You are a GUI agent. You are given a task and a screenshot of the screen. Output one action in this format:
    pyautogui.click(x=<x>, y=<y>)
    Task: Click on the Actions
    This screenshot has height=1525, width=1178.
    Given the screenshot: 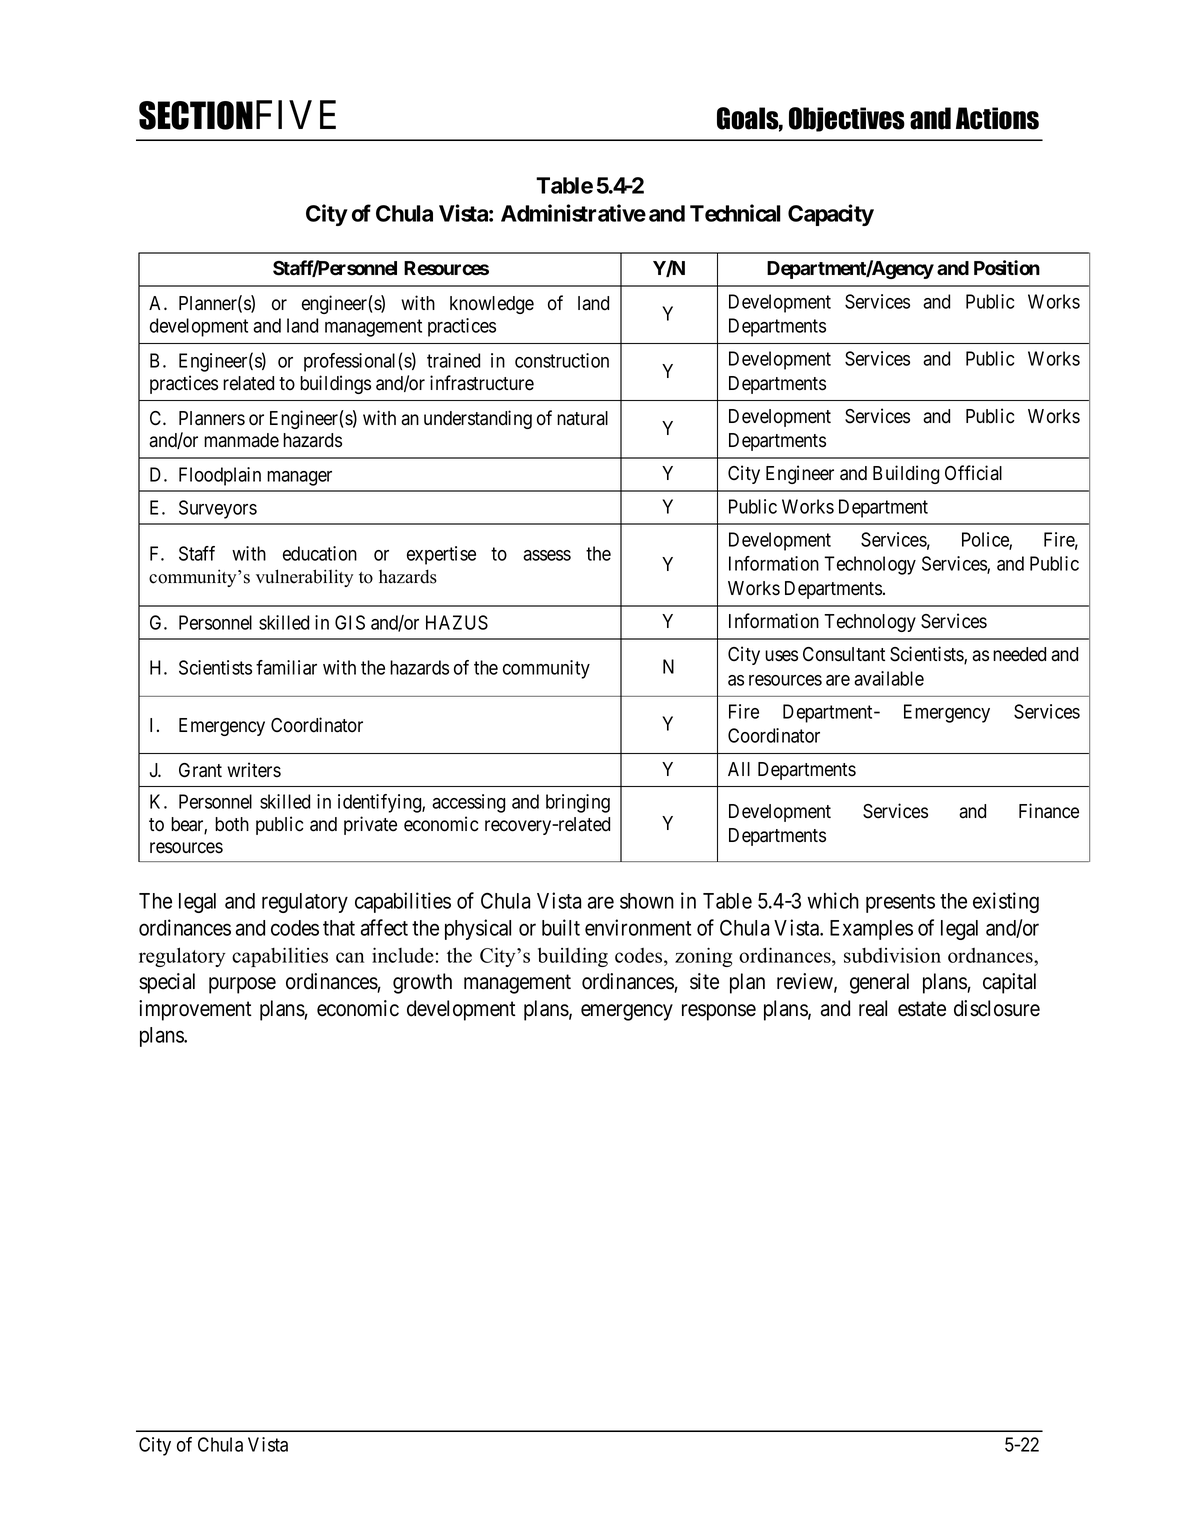 What is the action you would take?
    pyautogui.click(x=997, y=118)
